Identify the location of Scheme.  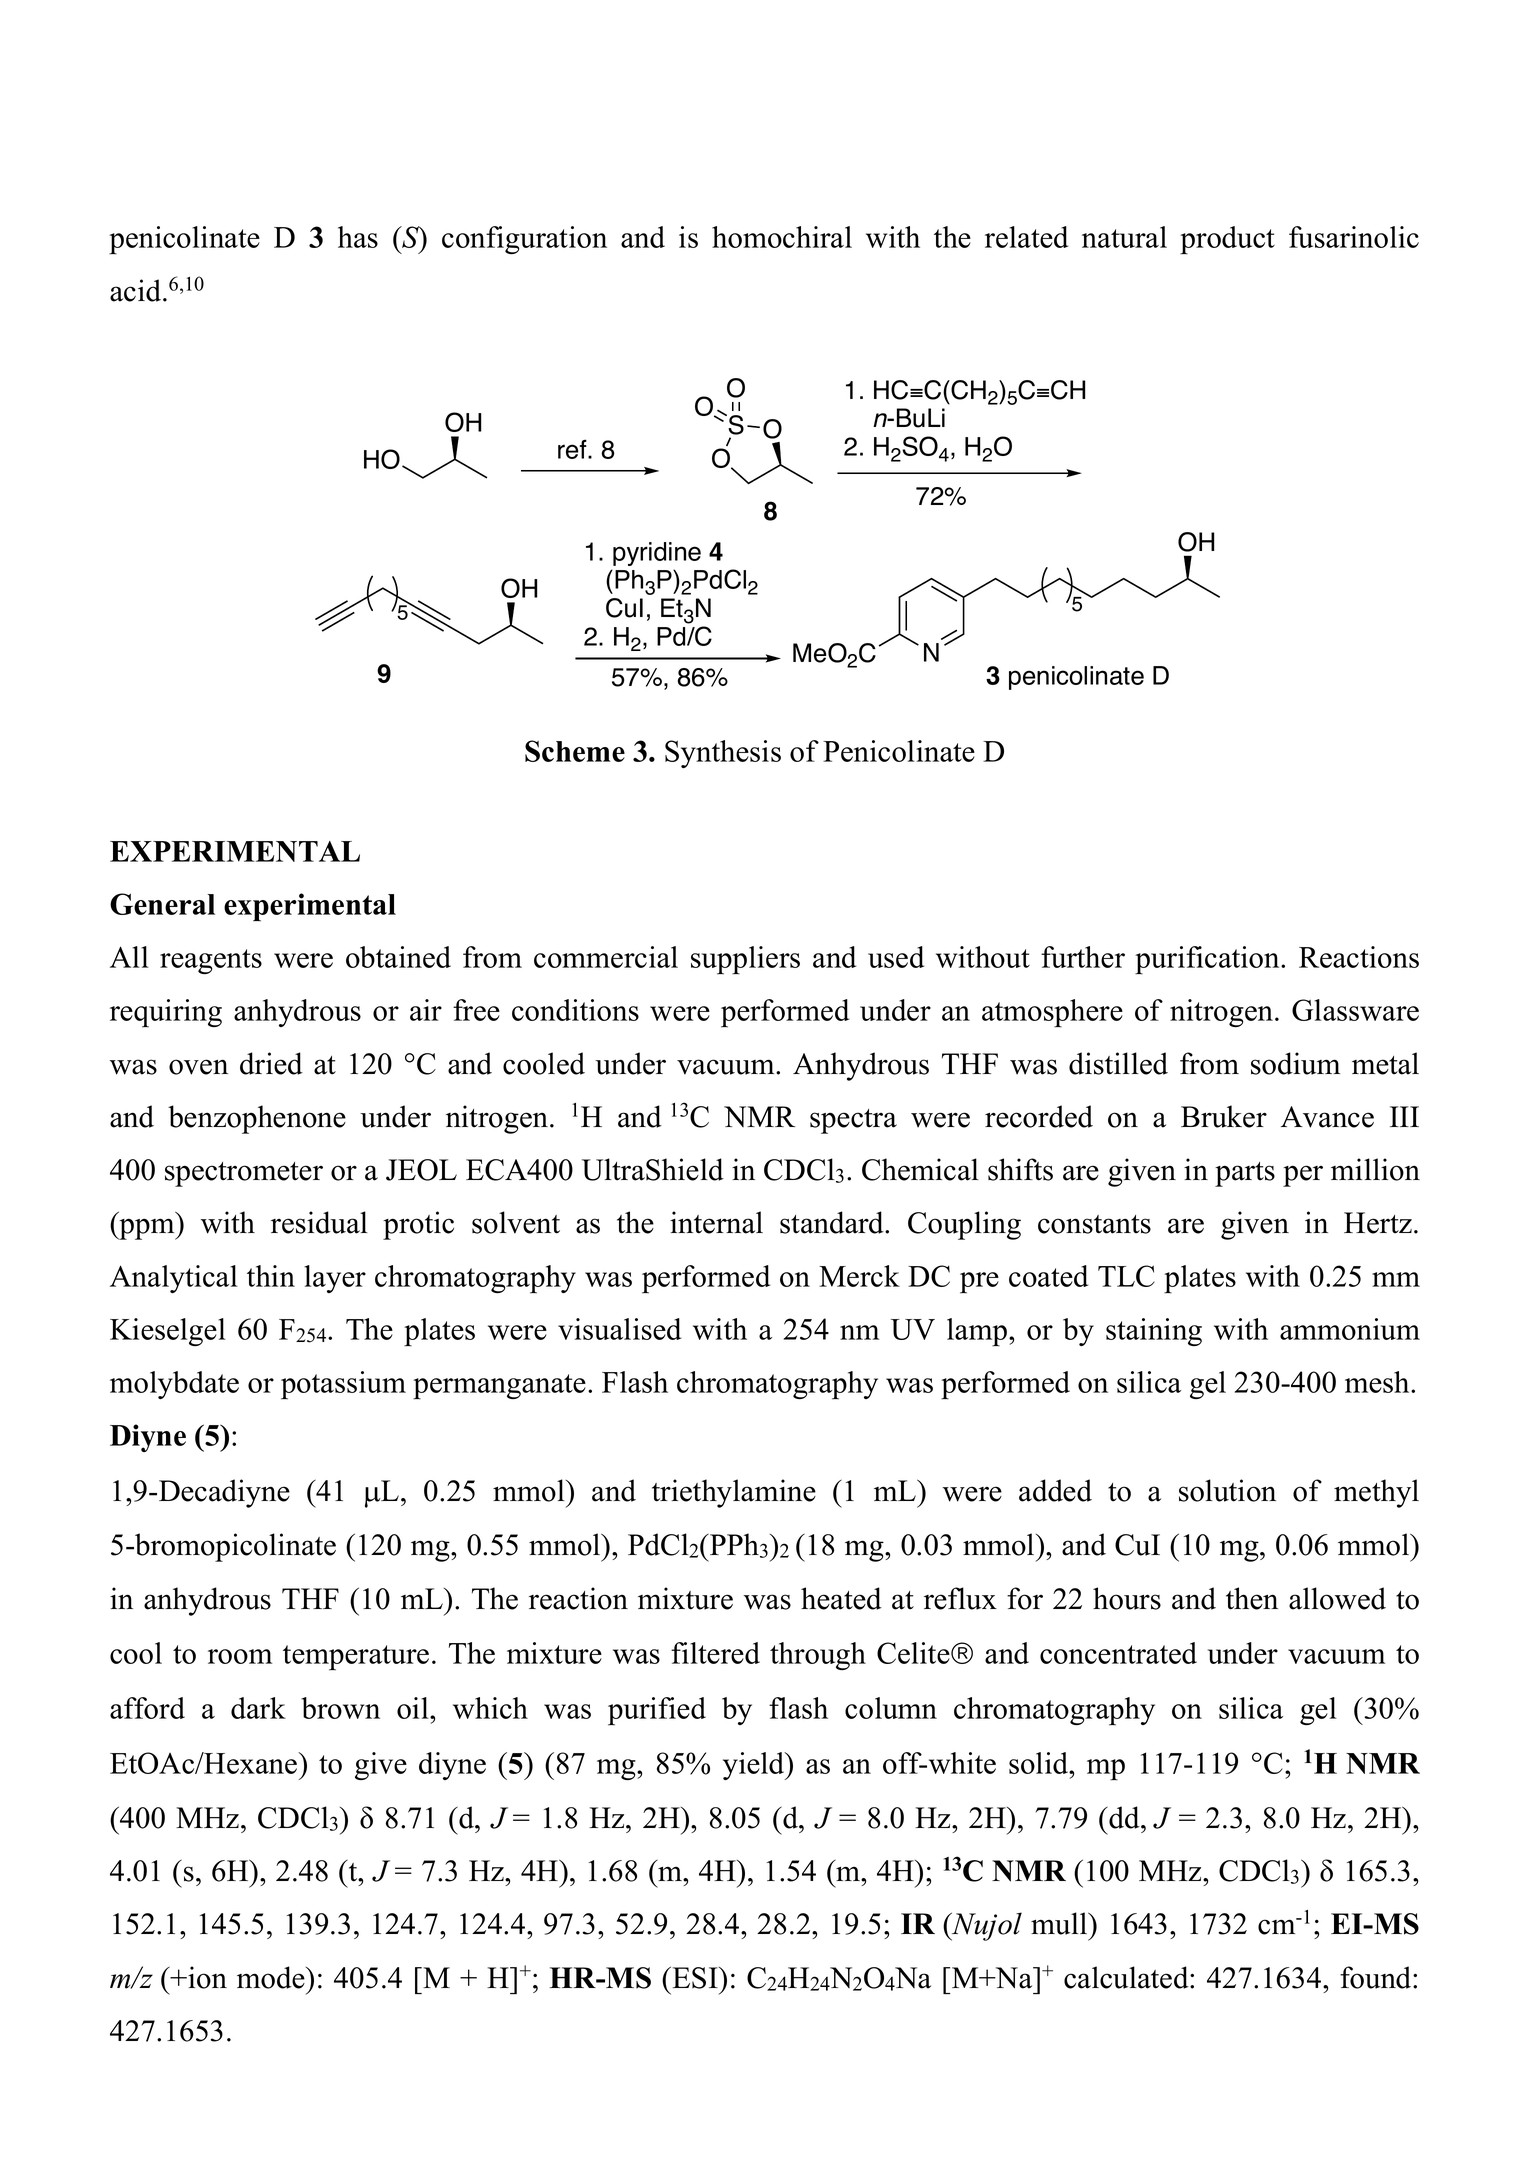
(575, 751).
